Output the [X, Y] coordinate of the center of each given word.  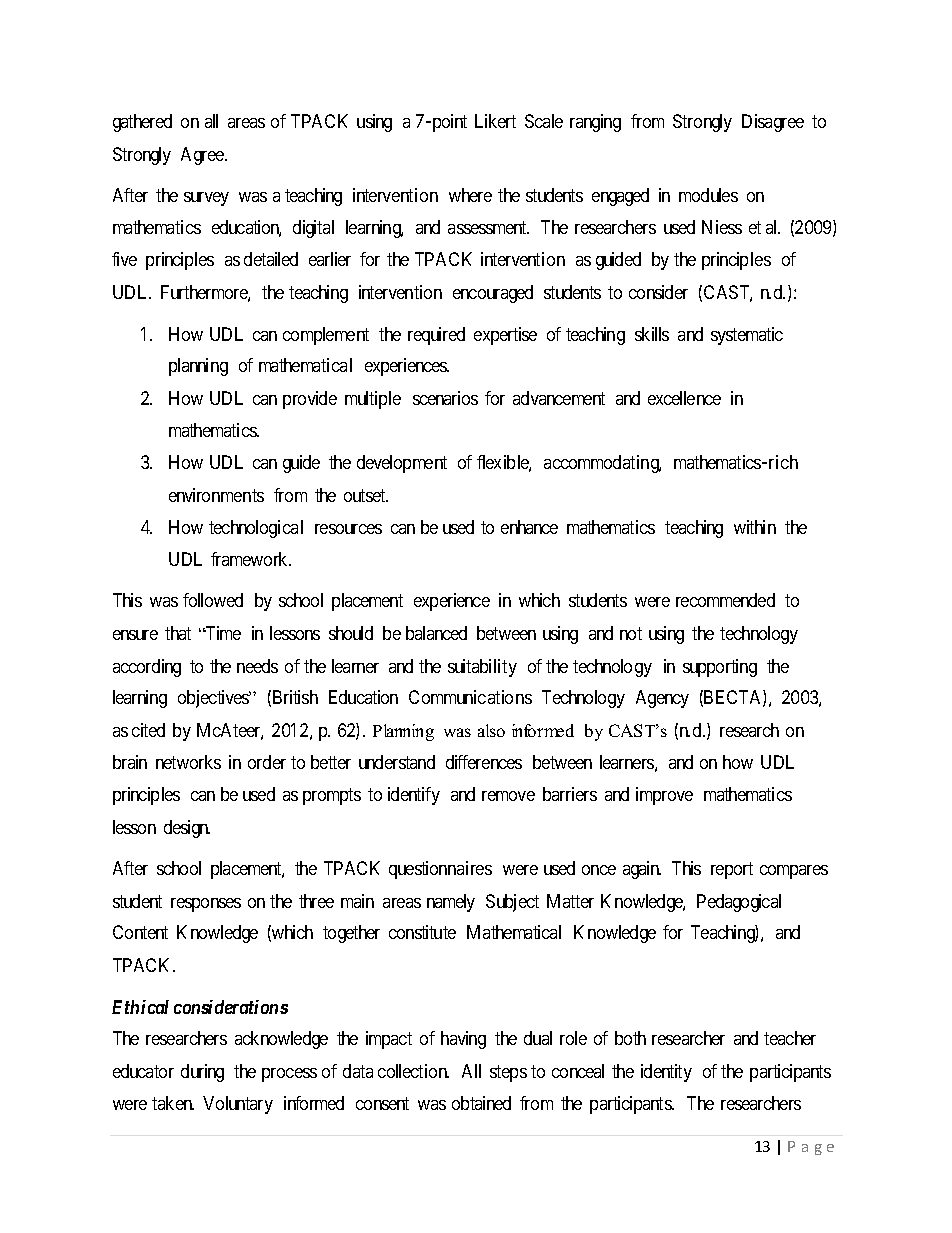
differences [484, 762]
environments [216, 495]
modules [708, 195]
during [202, 1073]
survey [206, 199]
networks [188, 762]
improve [664, 796]
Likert [495, 121]
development [402, 464]
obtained [481, 1103]
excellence [684, 398]
